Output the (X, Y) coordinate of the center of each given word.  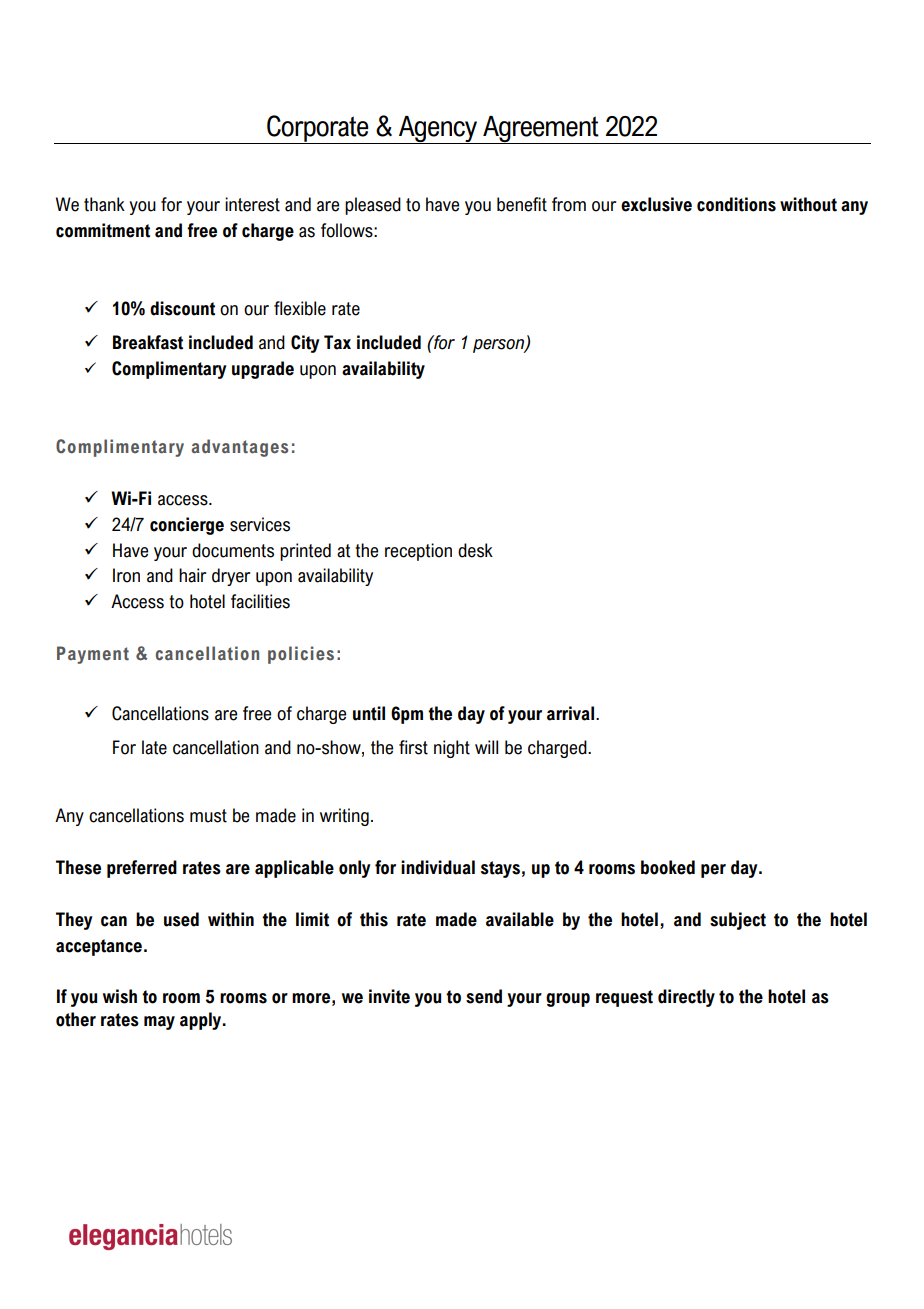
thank (104, 204)
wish (120, 996)
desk (475, 550)
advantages (239, 448)
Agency (438, 130)
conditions (736, 204)
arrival (570, 713)
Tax (337, 342)
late (154, 747)
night (452, 749)
